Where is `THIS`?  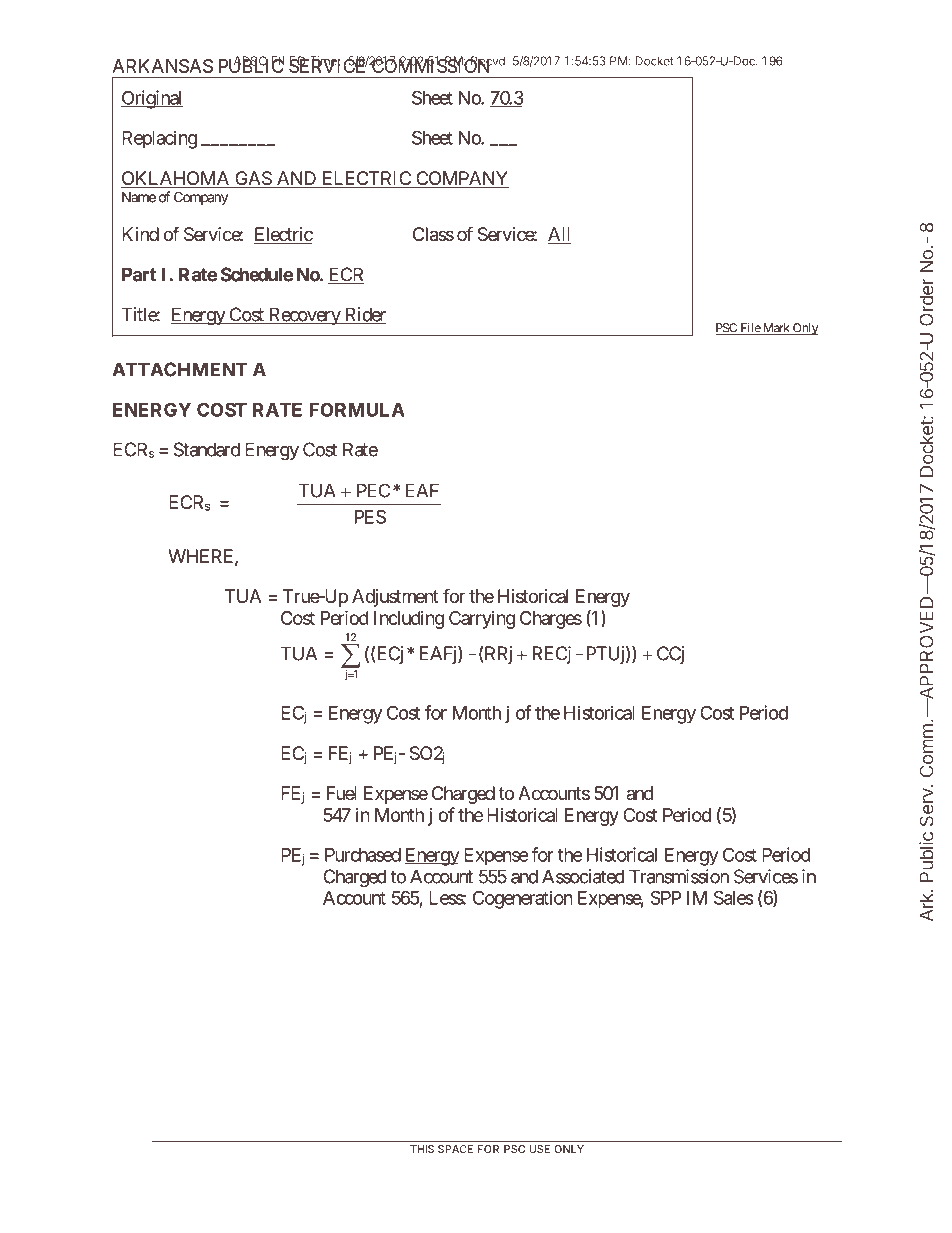 THIS is located at coordinates (422, 1149).
